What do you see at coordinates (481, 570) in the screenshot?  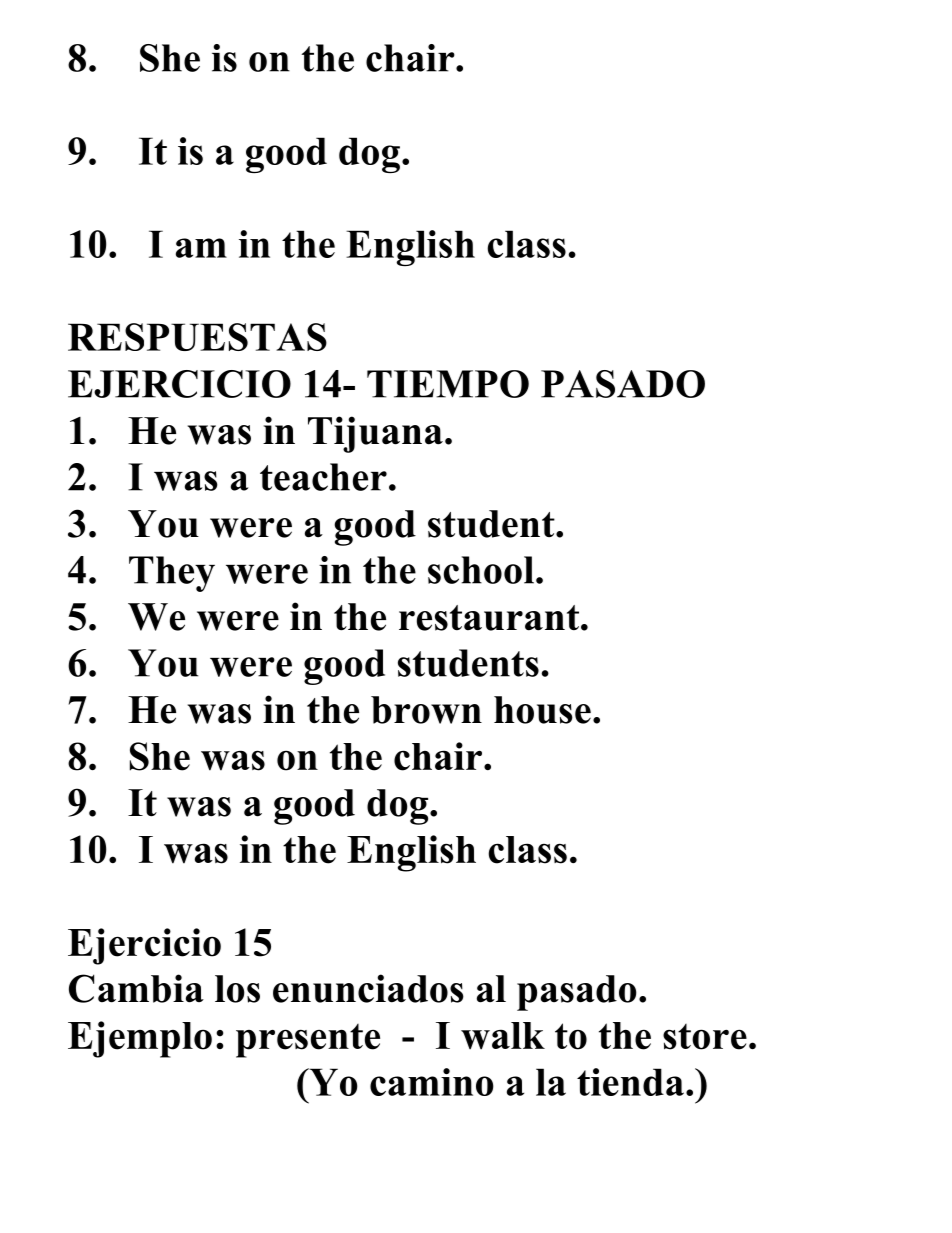 I see `school` at bounding box center [481, 570].
